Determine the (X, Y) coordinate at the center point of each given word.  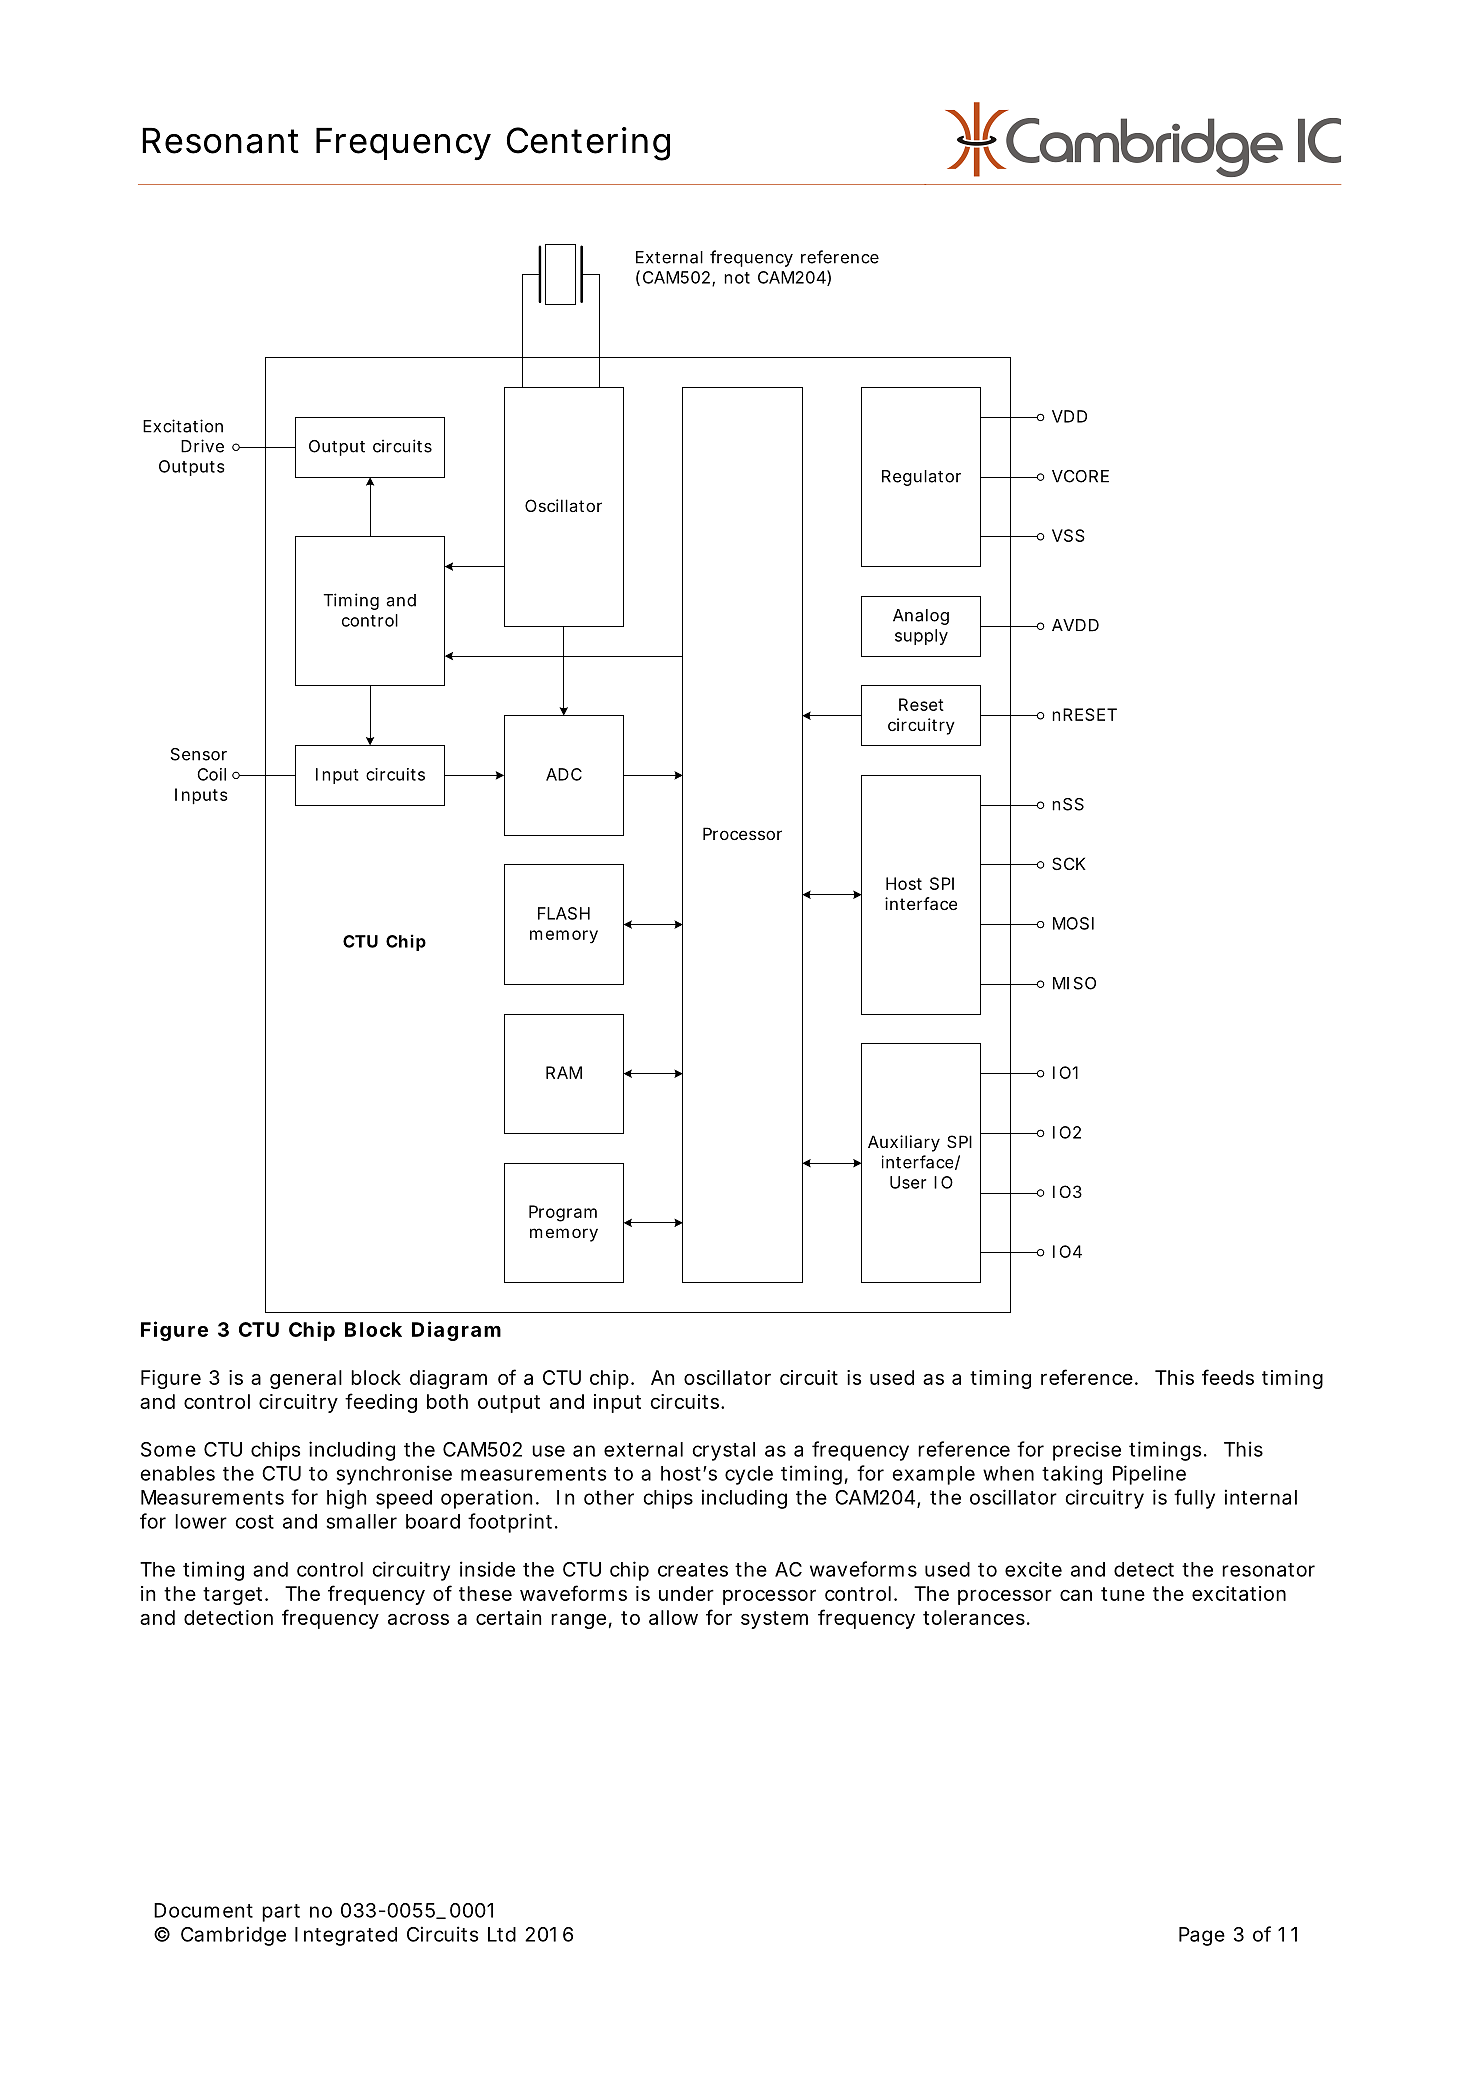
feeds (1228, 1377)
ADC (564, 774)
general (306, 1379)
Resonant (220, 141)
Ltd (502, 1934)
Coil (211, 774)
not (737, 278)
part (281, 1913)
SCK (1069, 863)
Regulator (921, 478)
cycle (749, 1475)
